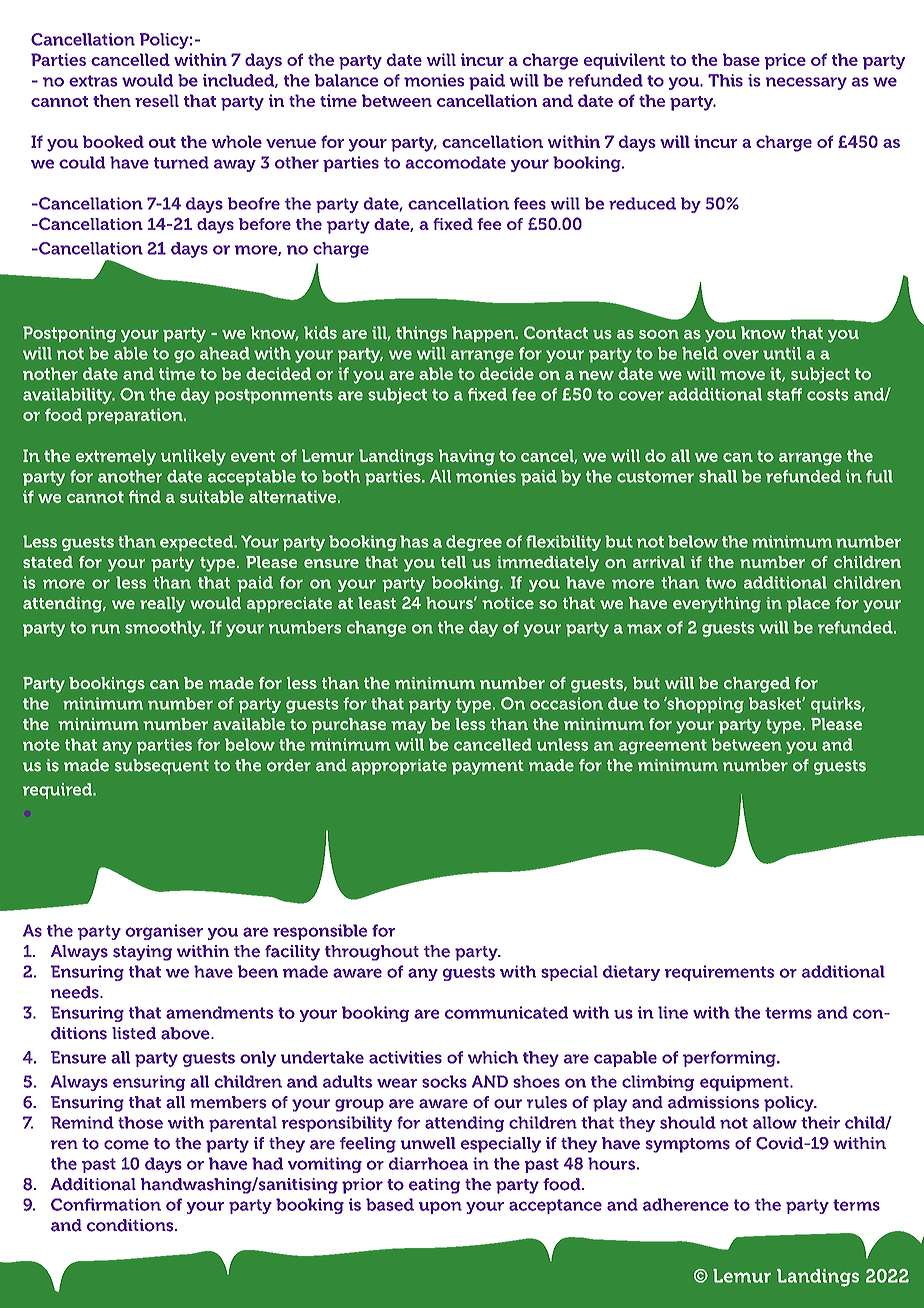 Image resolution: width=924 pixels, height=1308 pixels. I want to click on smoothly, so click(164, 629).
